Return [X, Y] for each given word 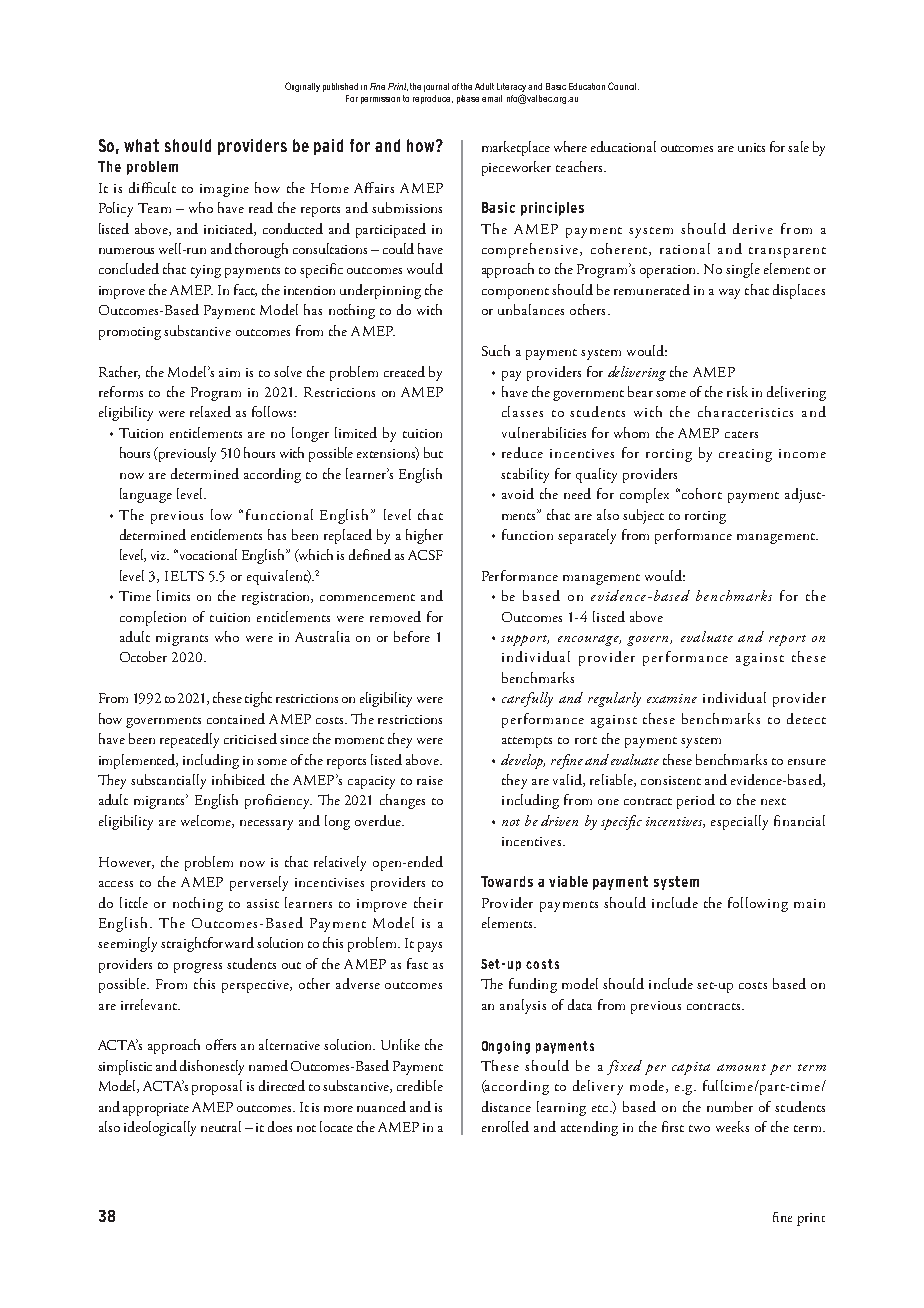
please [468, 99]
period [696, 801]
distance [506, 1106]
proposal [217, 1087]
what [141, 145]
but [433, 452]
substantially [168, 781]
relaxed [210, 411]
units [751, 147]
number [730, 1106]
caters [741, 434]
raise [430, 780]
